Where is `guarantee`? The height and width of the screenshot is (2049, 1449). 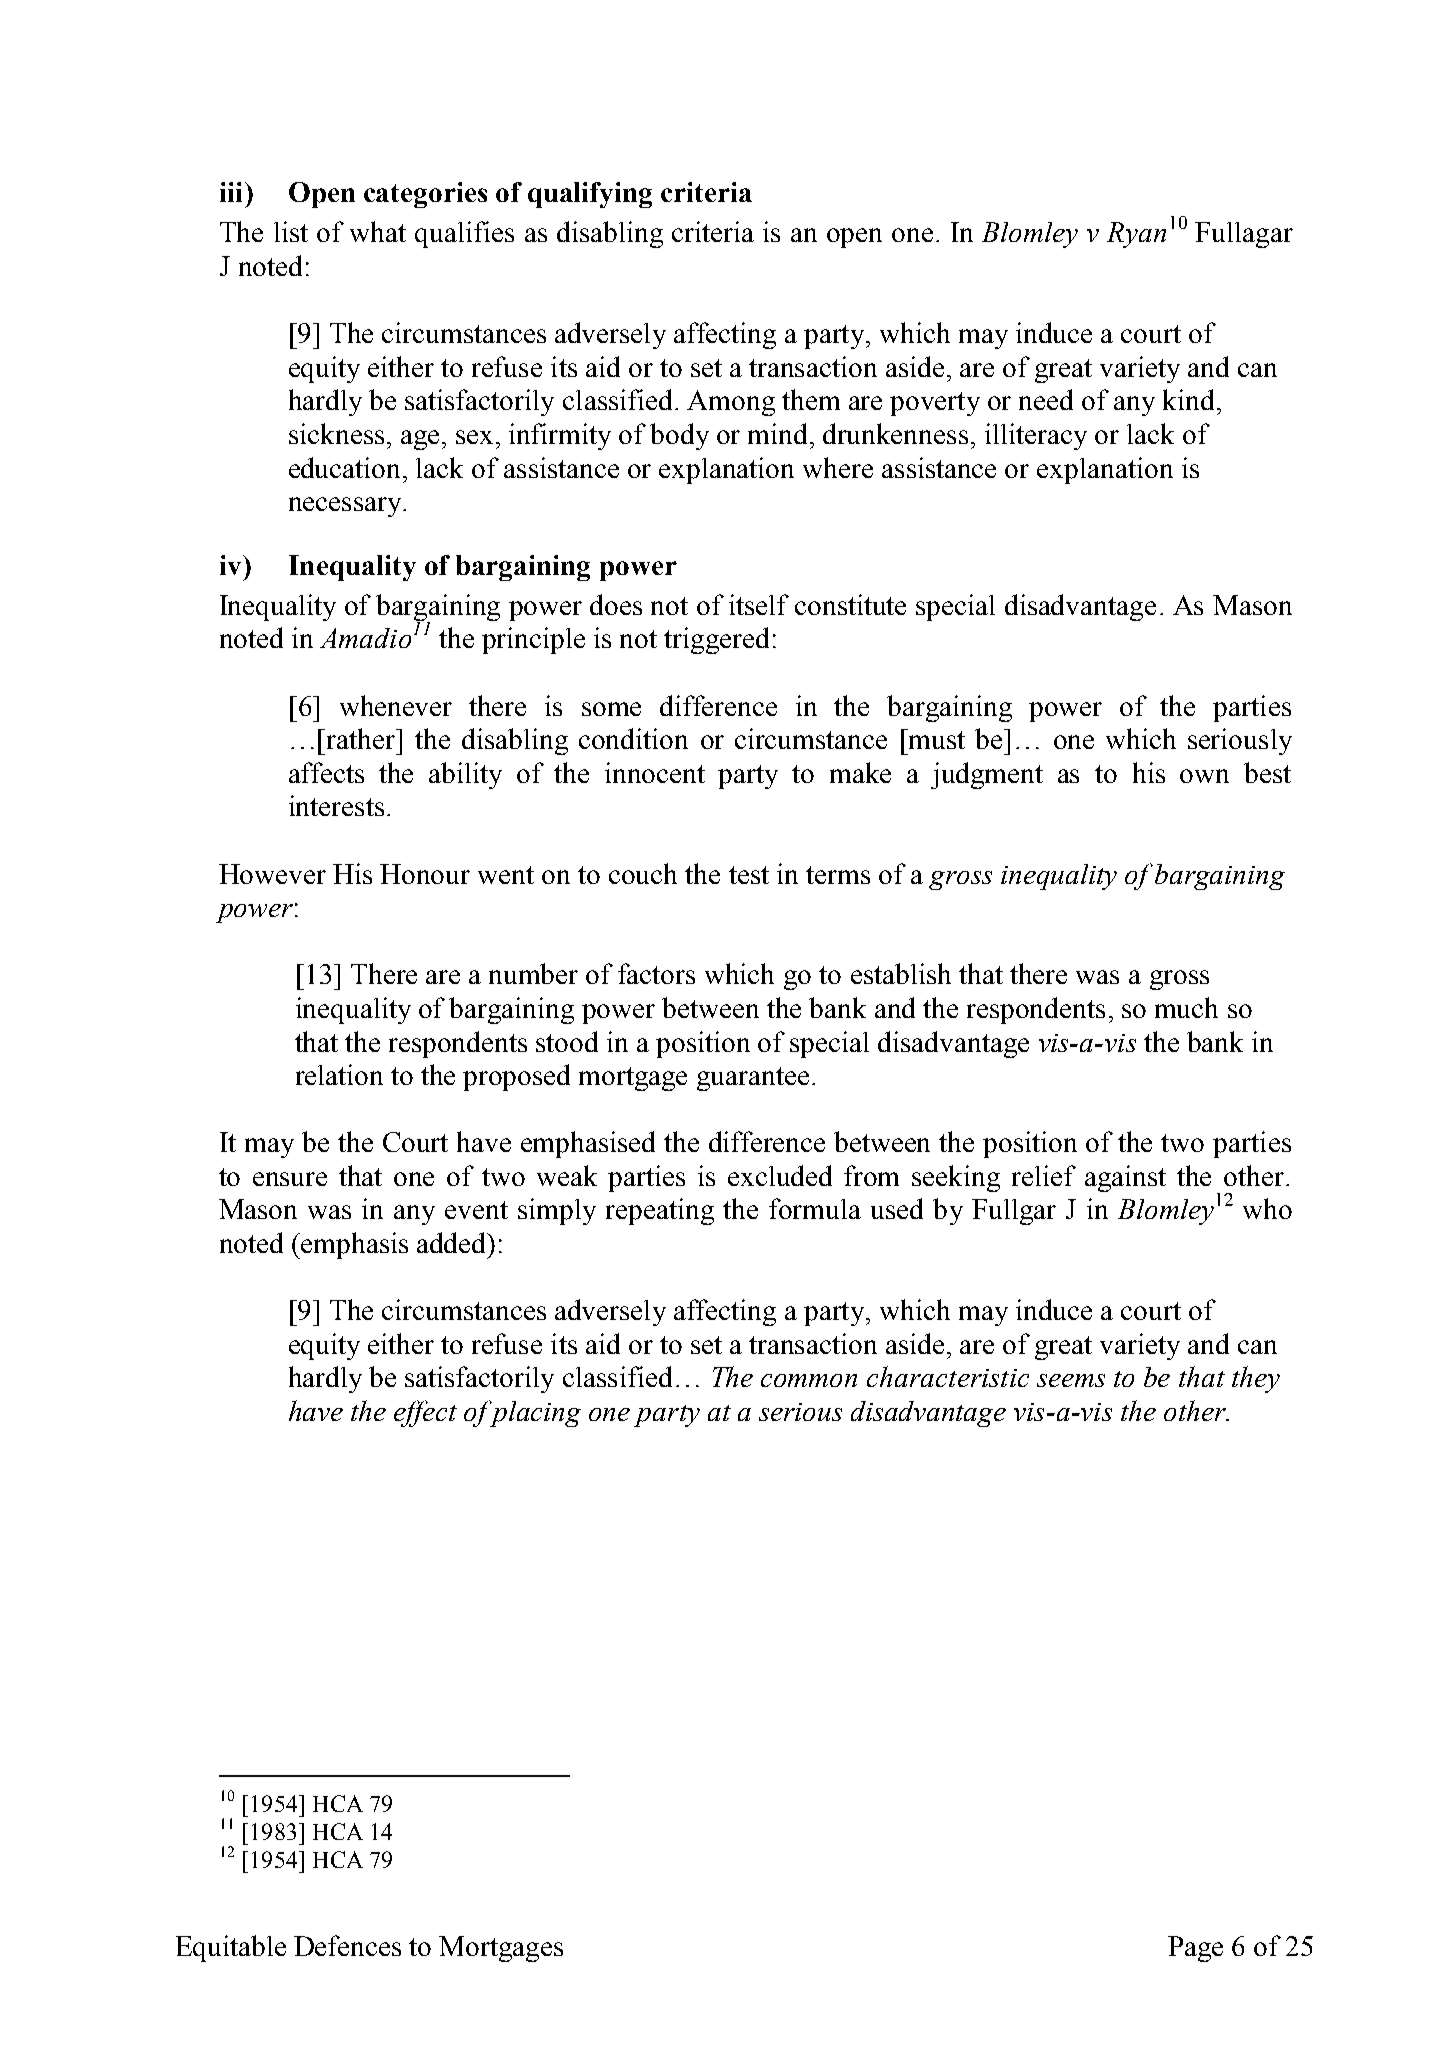
guarantee is located at coordinates (753, 1079).
